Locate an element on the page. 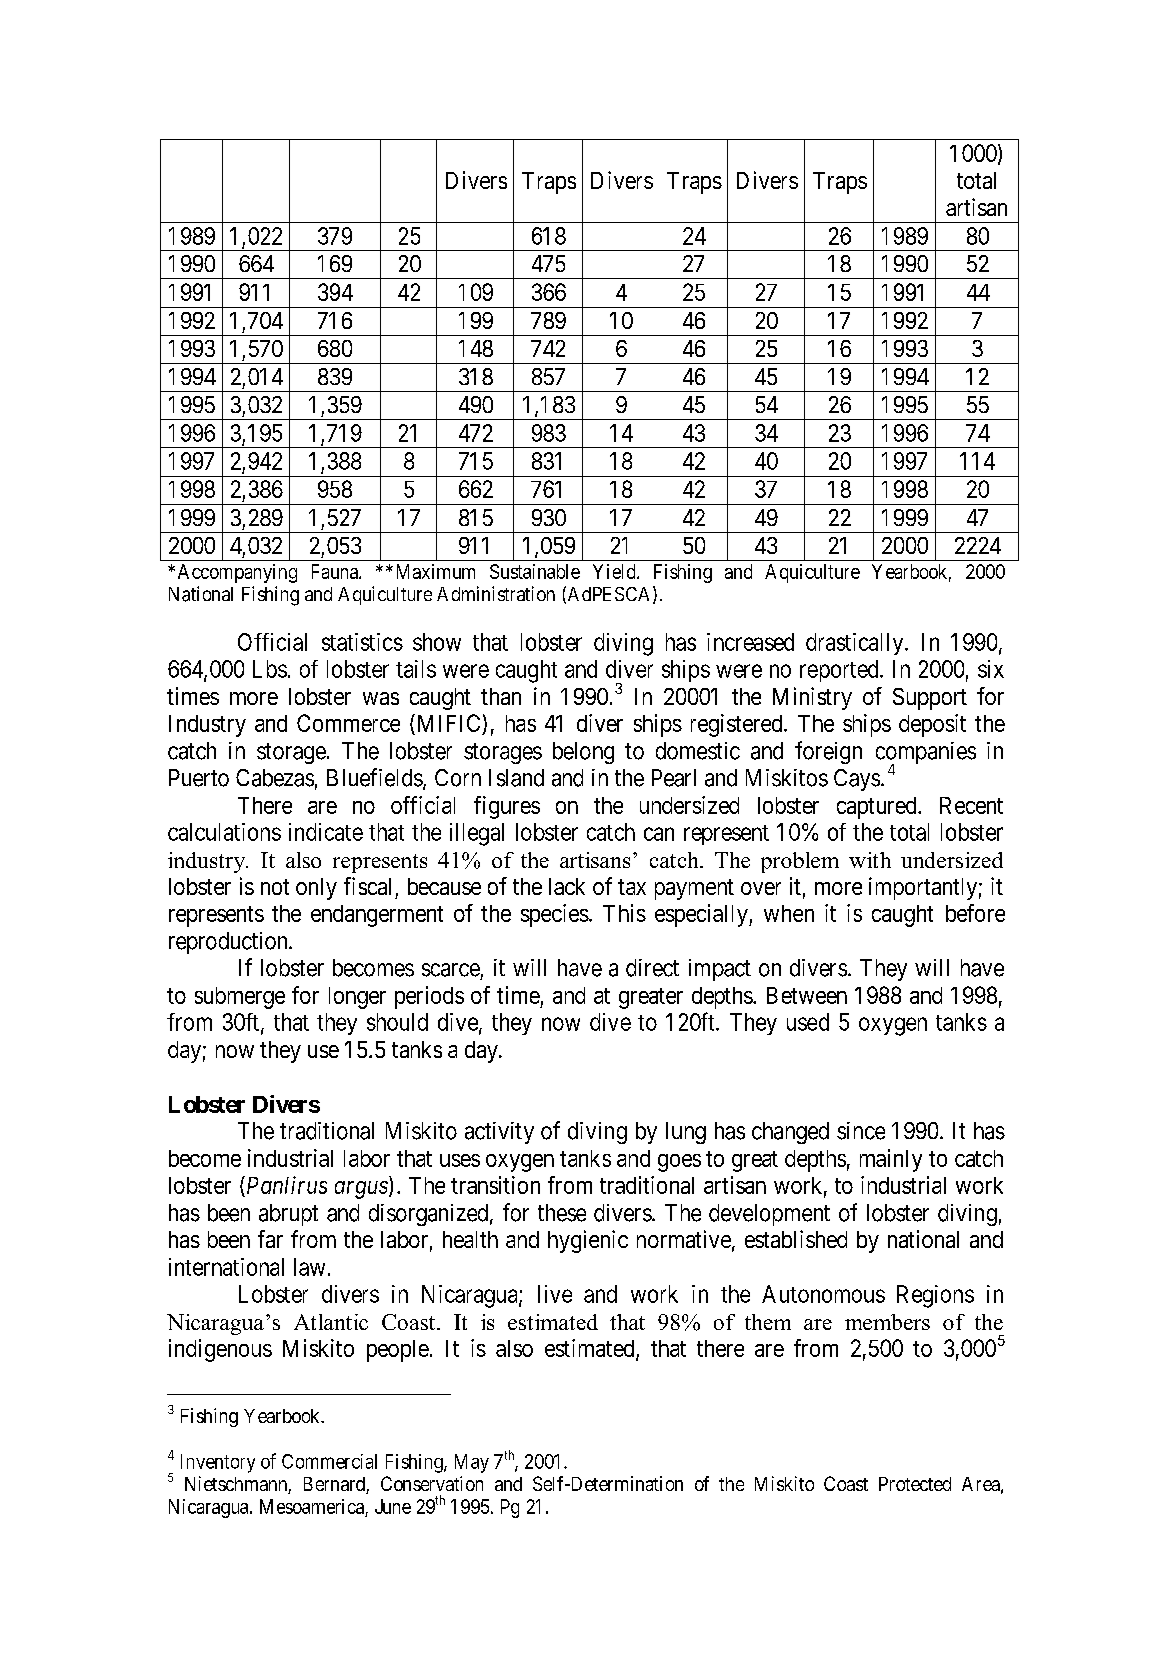 This document has width=1172, height=1658. Commercial is located at coordinates (329, 1461).
